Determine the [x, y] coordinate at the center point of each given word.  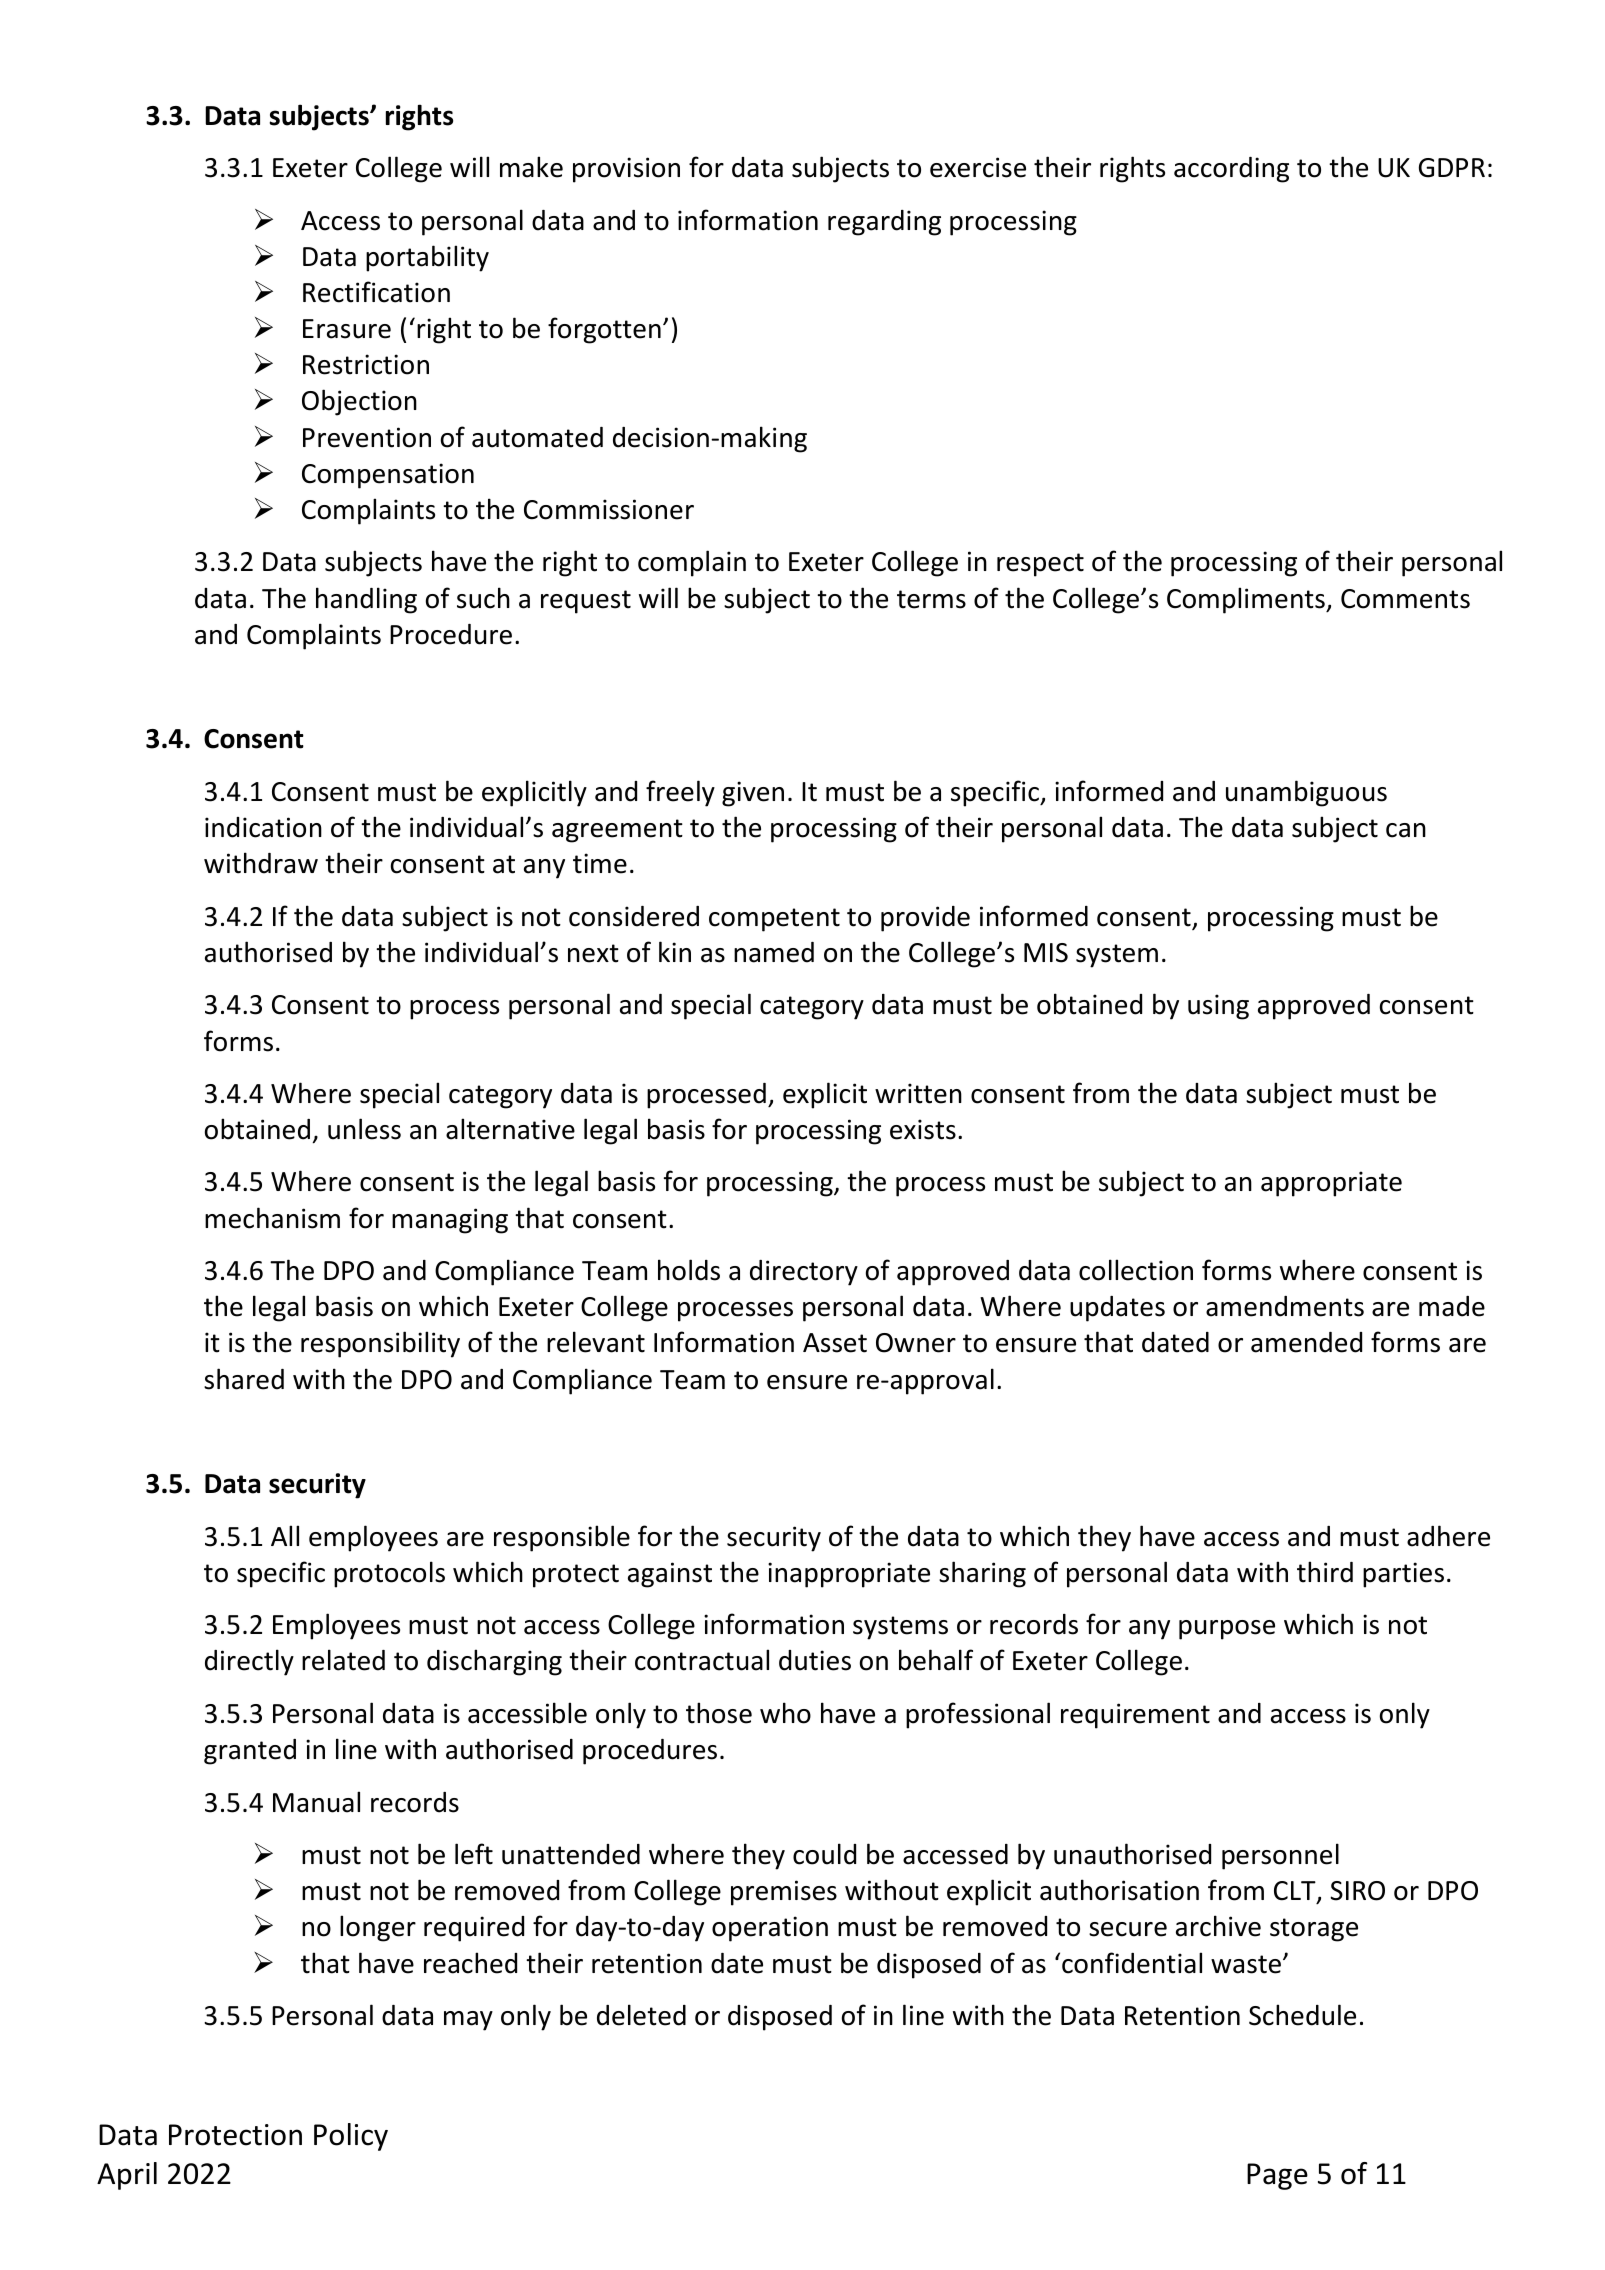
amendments [1285, 1306]
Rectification [376, 292]
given [753, 794]
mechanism [272, 1218]
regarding [884, 223]
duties [815, 1660]
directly [249, 1662]
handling [366, 600]
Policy [351, 2137]
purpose [1227, 1630]
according [1231, 170]
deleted [641, 2015]
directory [804, 1273]
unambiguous [1306, 793]
